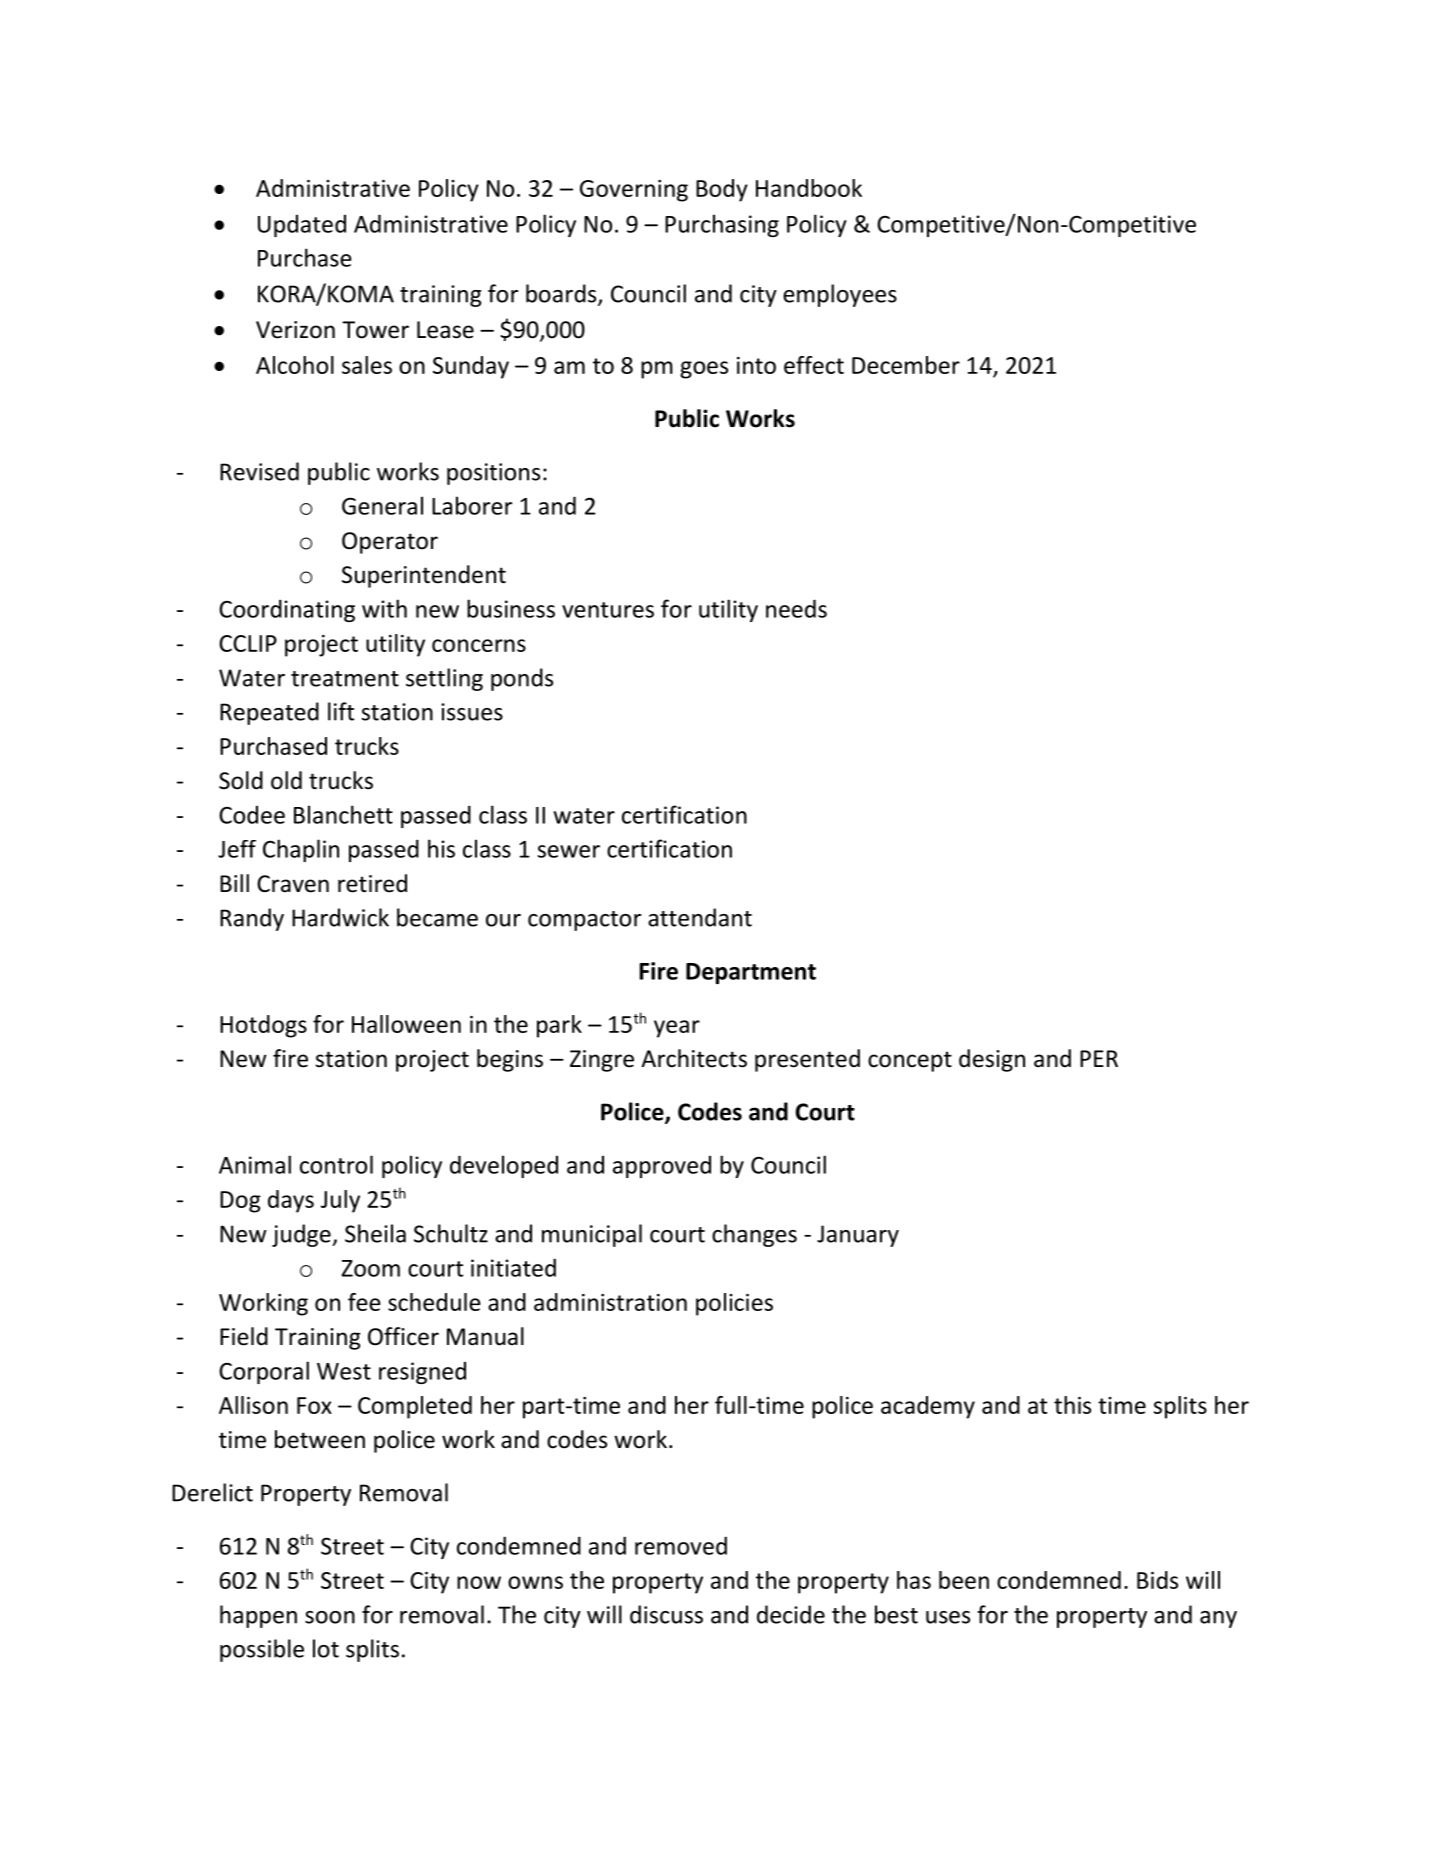  What do you see at coordinates (340, 917) in the screenshot?
I see `Hardwick` at bounding box center [340, 917].
